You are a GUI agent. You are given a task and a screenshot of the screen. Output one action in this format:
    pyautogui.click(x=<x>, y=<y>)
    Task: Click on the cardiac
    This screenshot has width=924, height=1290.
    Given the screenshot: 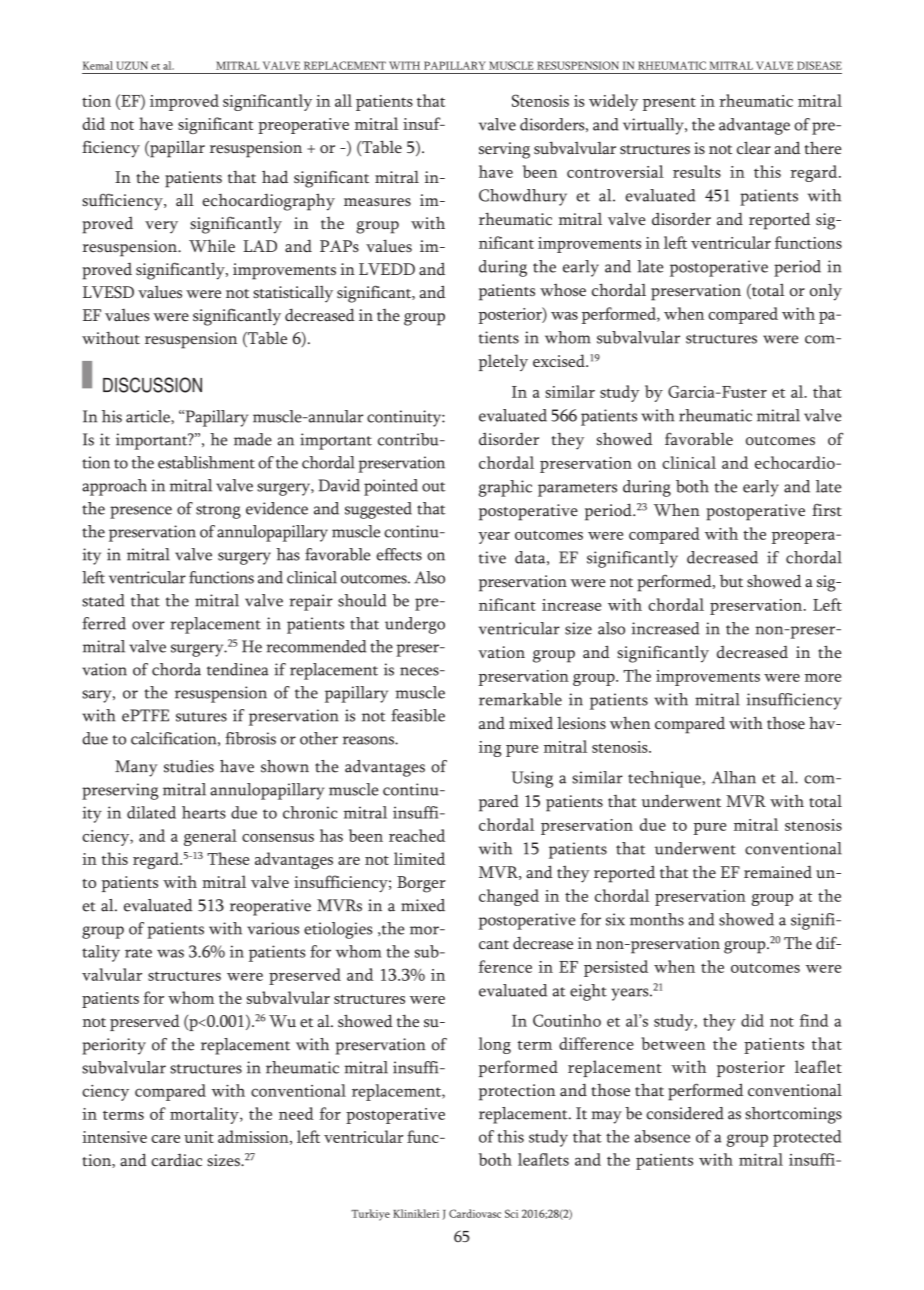 What is the action you would take?
    pyautogui.click(x=176, y=1160)
